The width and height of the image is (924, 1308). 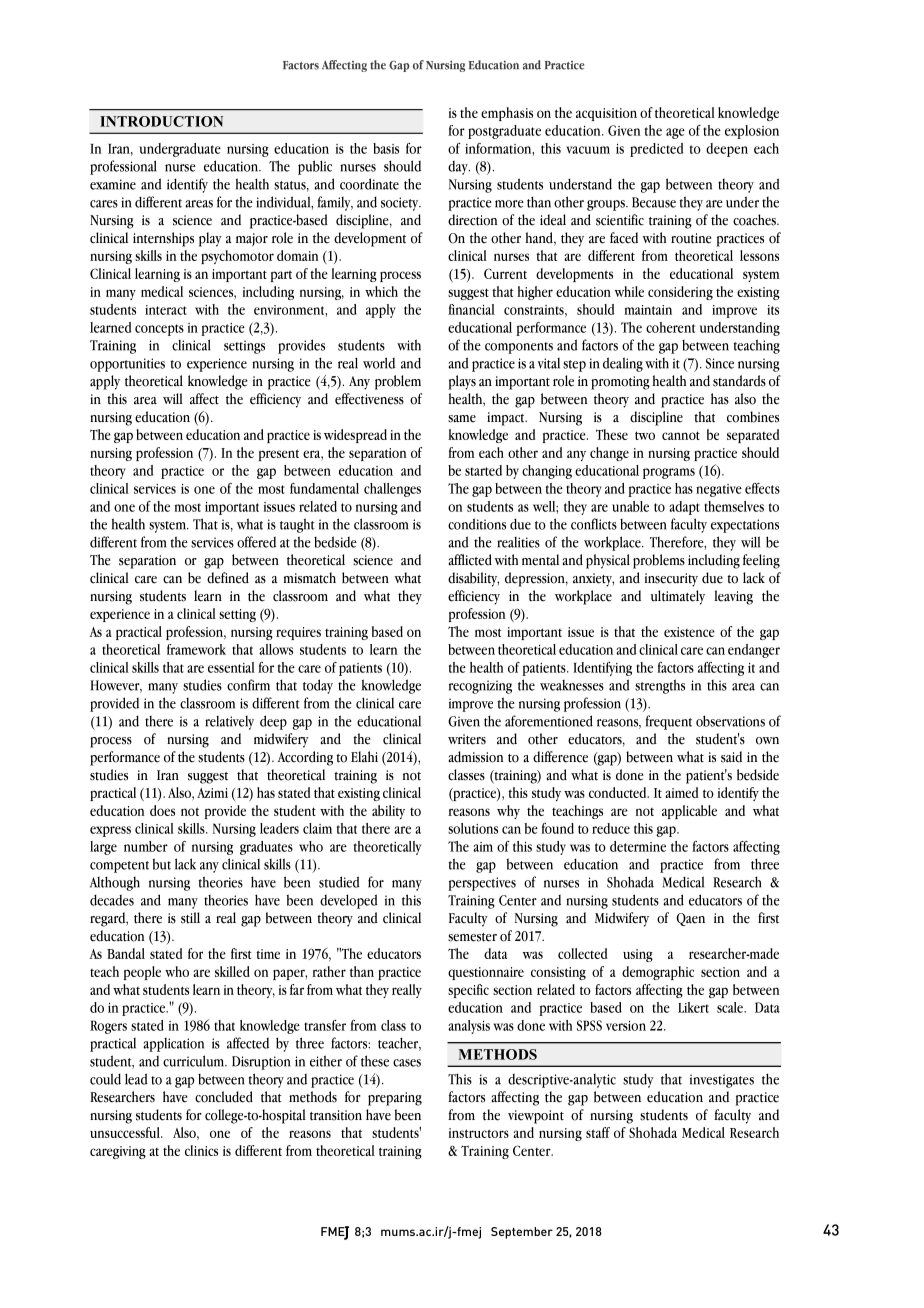 I want to click on basis, so click(x=386, y=148).
